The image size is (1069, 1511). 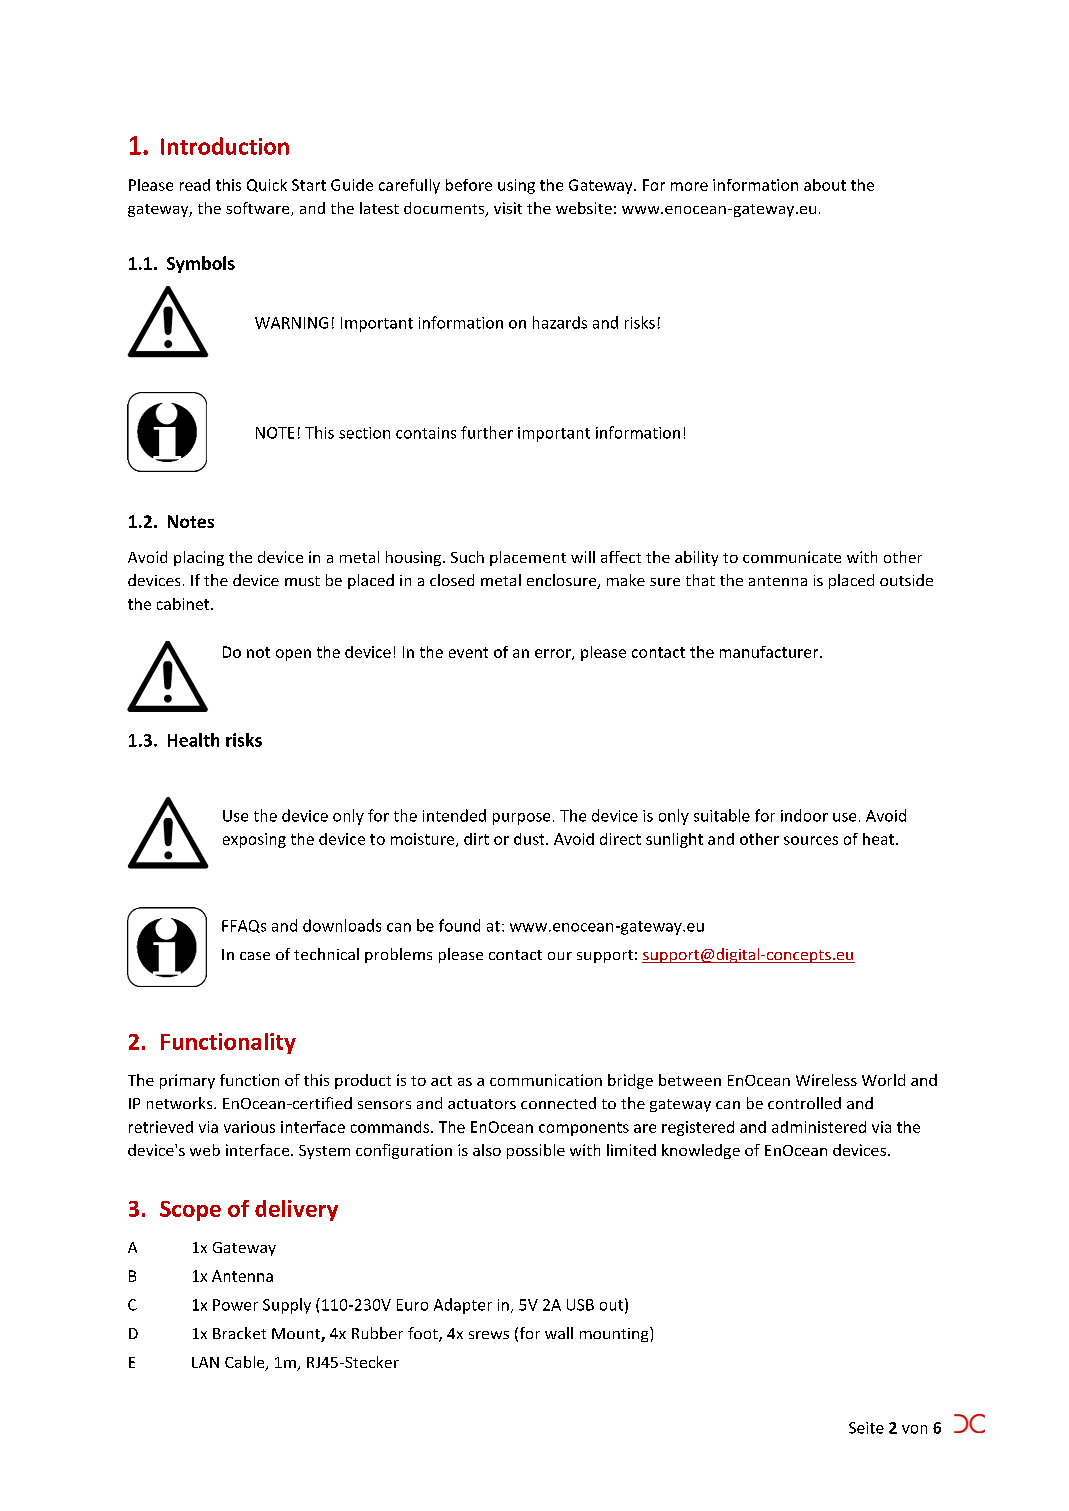 What do you see at coordinates (826, 1080) in the image?
I see `Wireless` at bounding box center [826, 1080].
